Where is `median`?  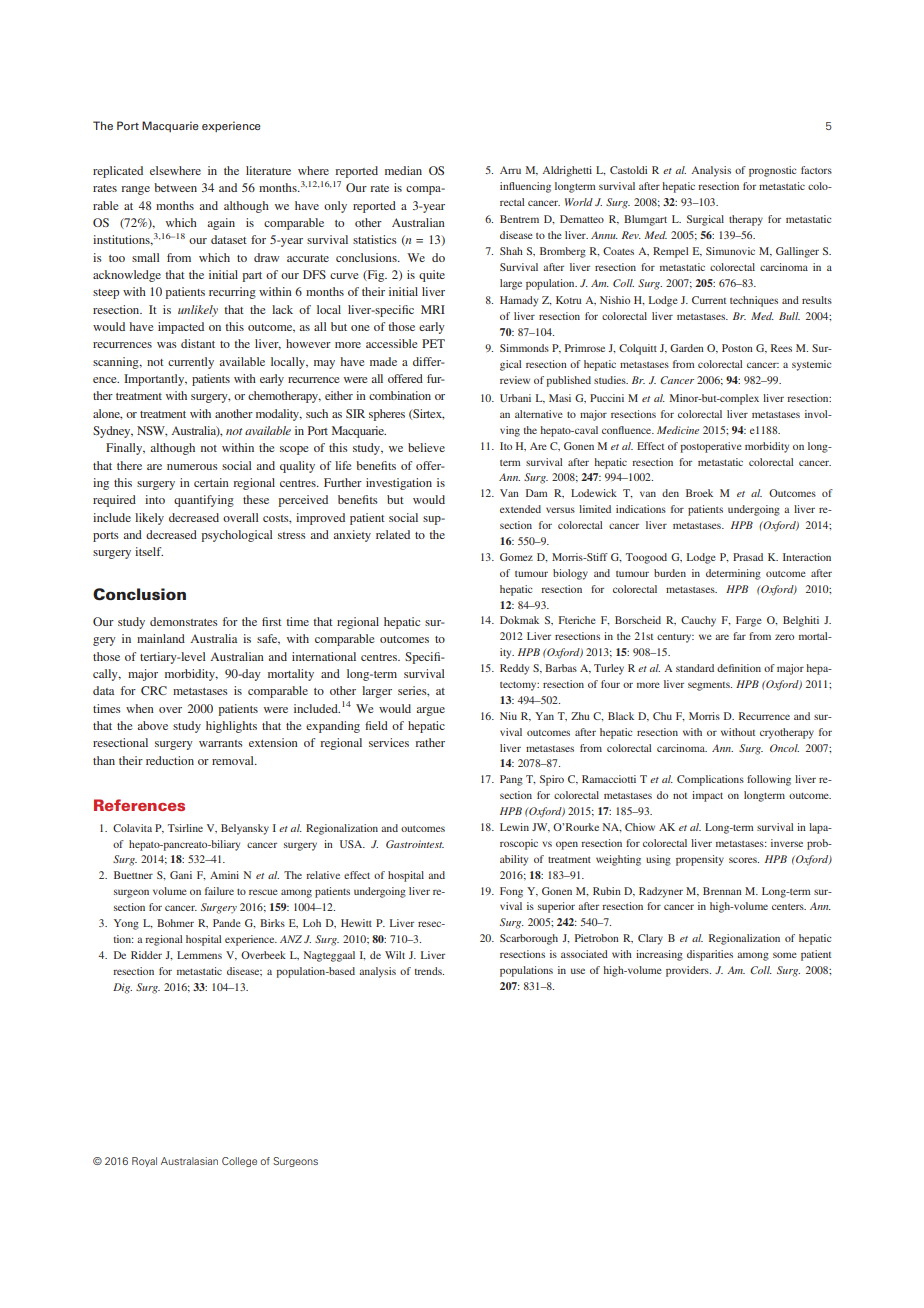 median is located at coordinates (403, 170).
